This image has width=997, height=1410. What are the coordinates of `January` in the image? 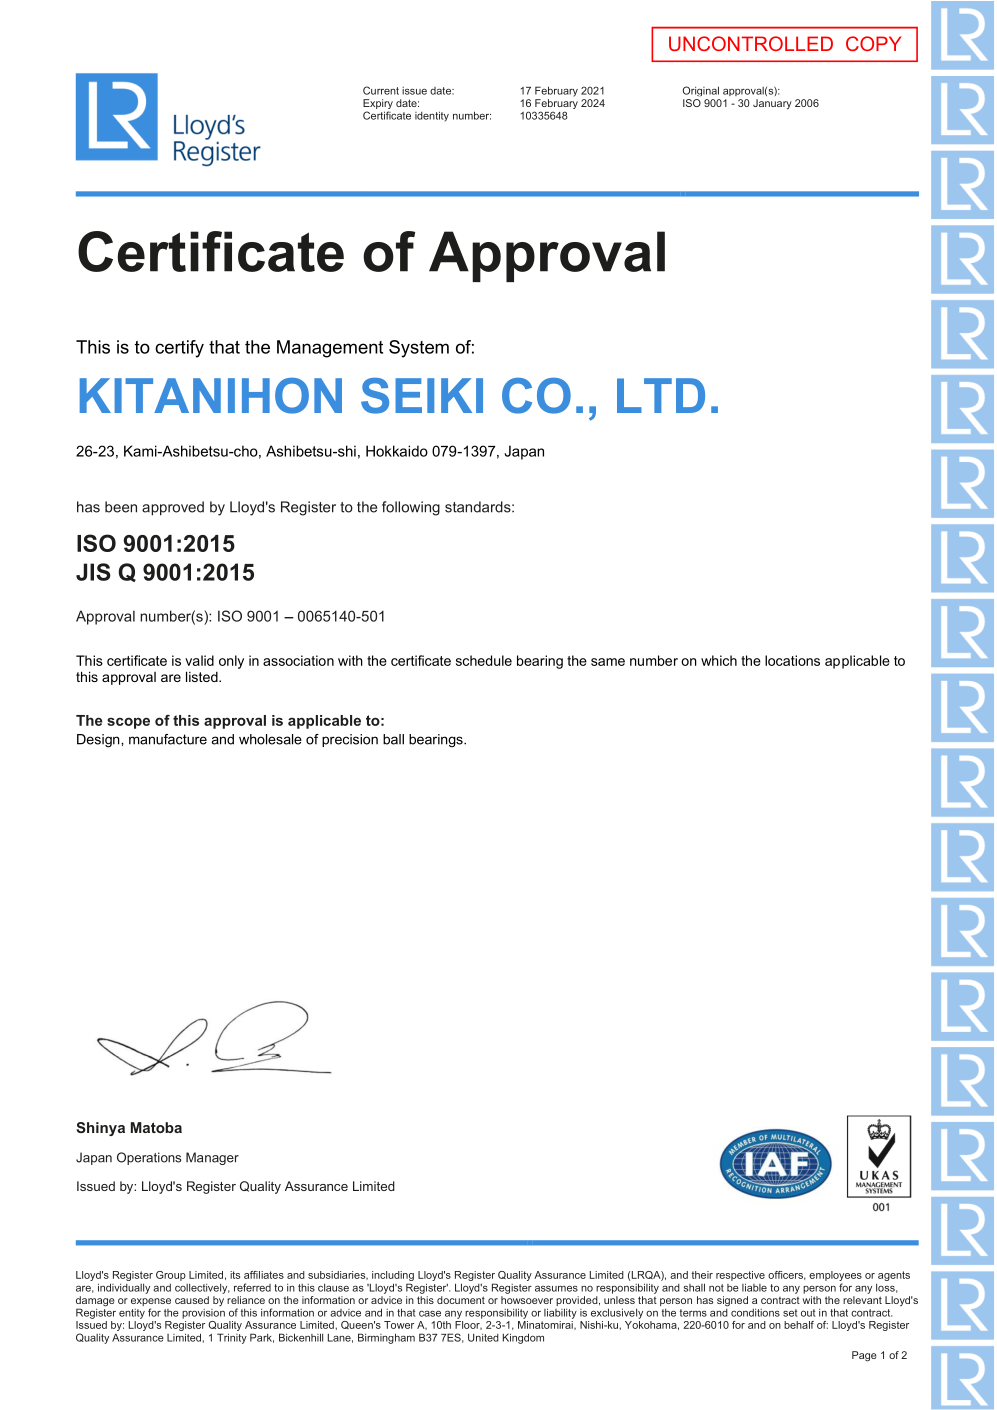 It's located at (772, 104).
